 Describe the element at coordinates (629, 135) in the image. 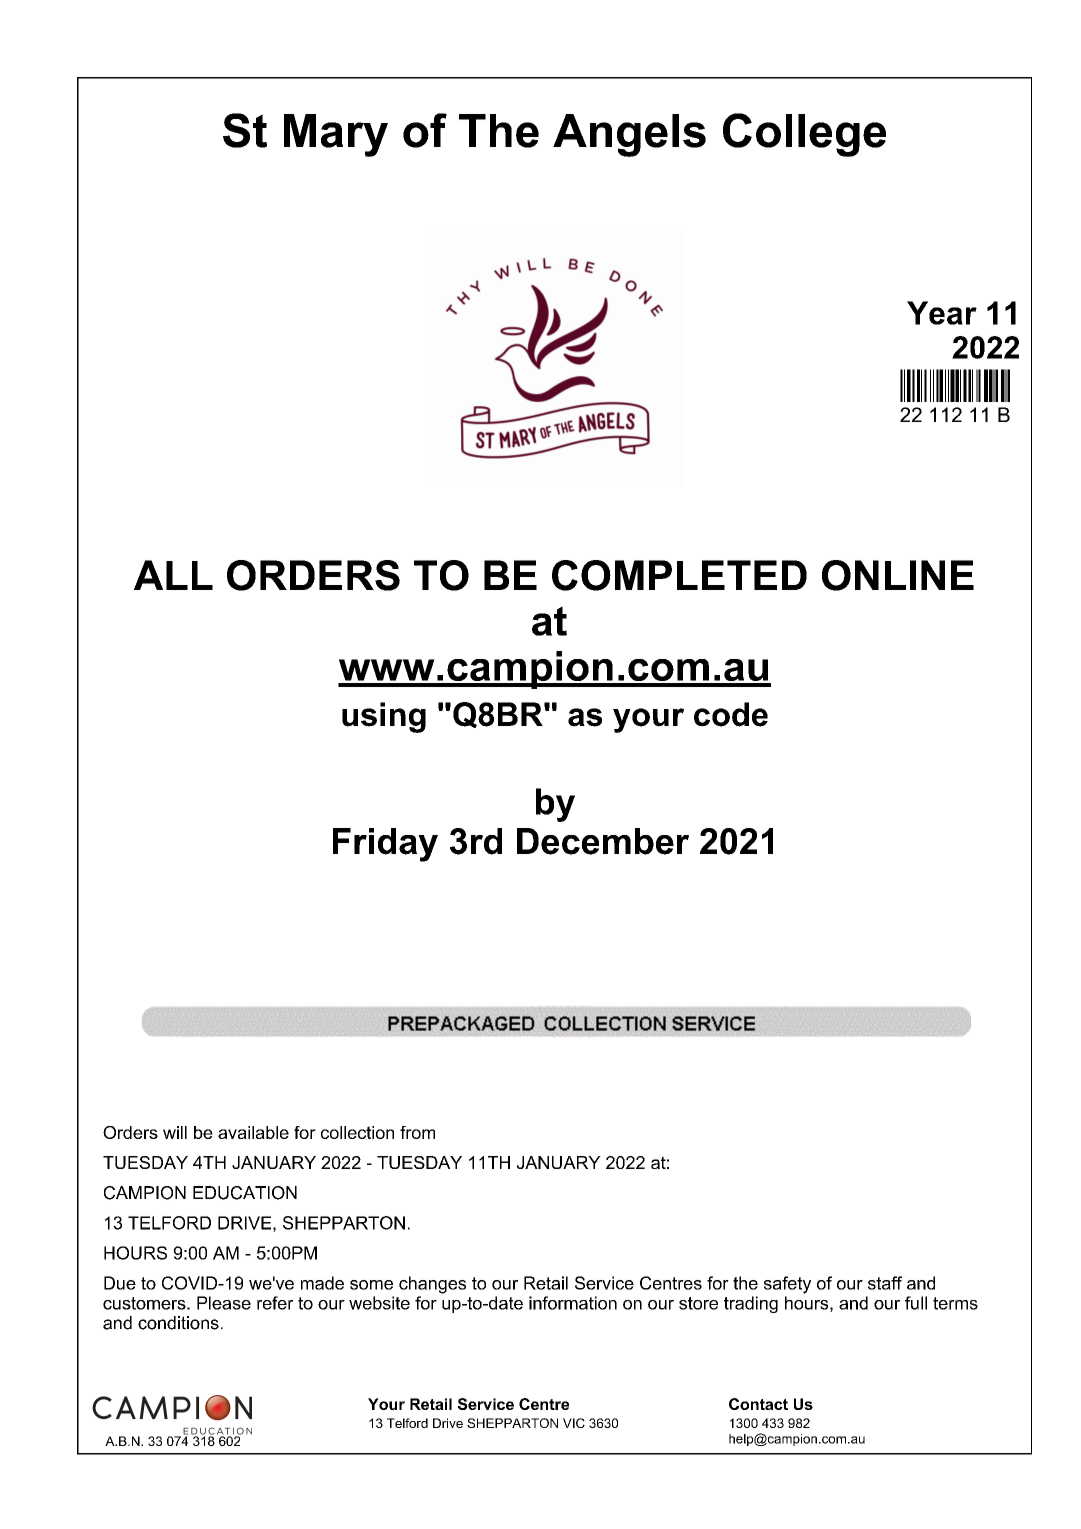

I see `Angels` at that location.
